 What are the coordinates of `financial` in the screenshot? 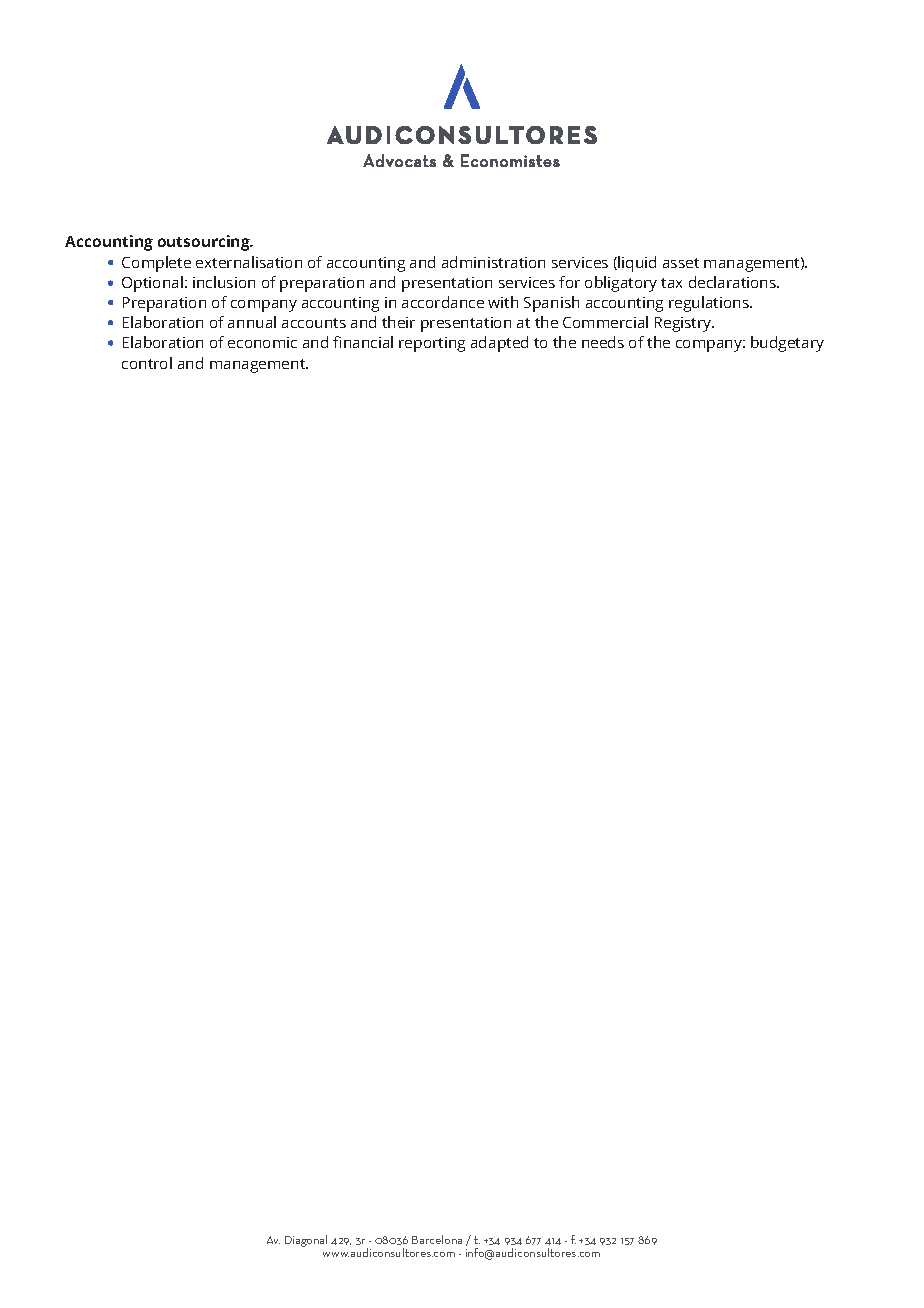 It's located at (363, 342).
